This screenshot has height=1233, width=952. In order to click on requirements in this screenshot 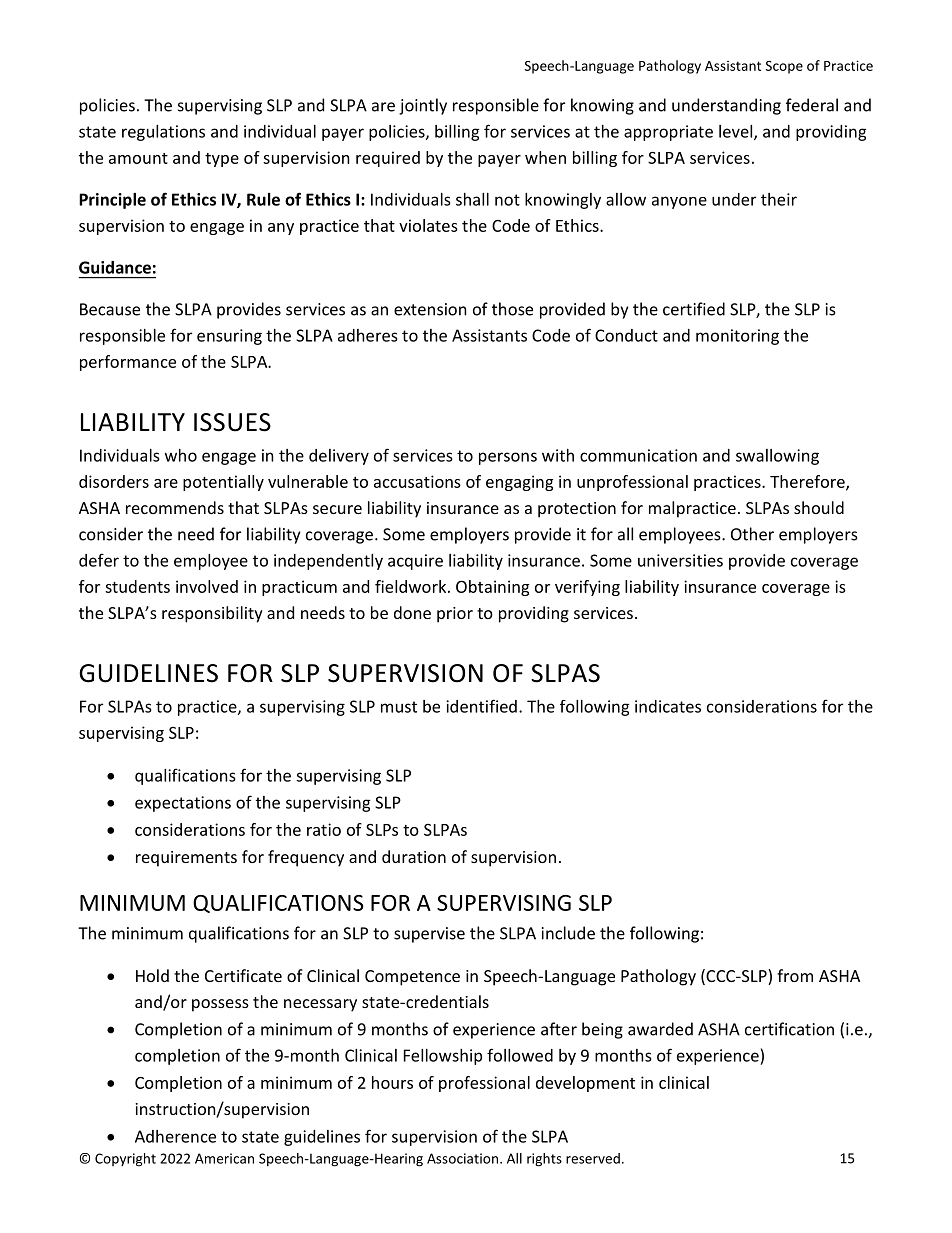, I will do `click(186, 859)`.
